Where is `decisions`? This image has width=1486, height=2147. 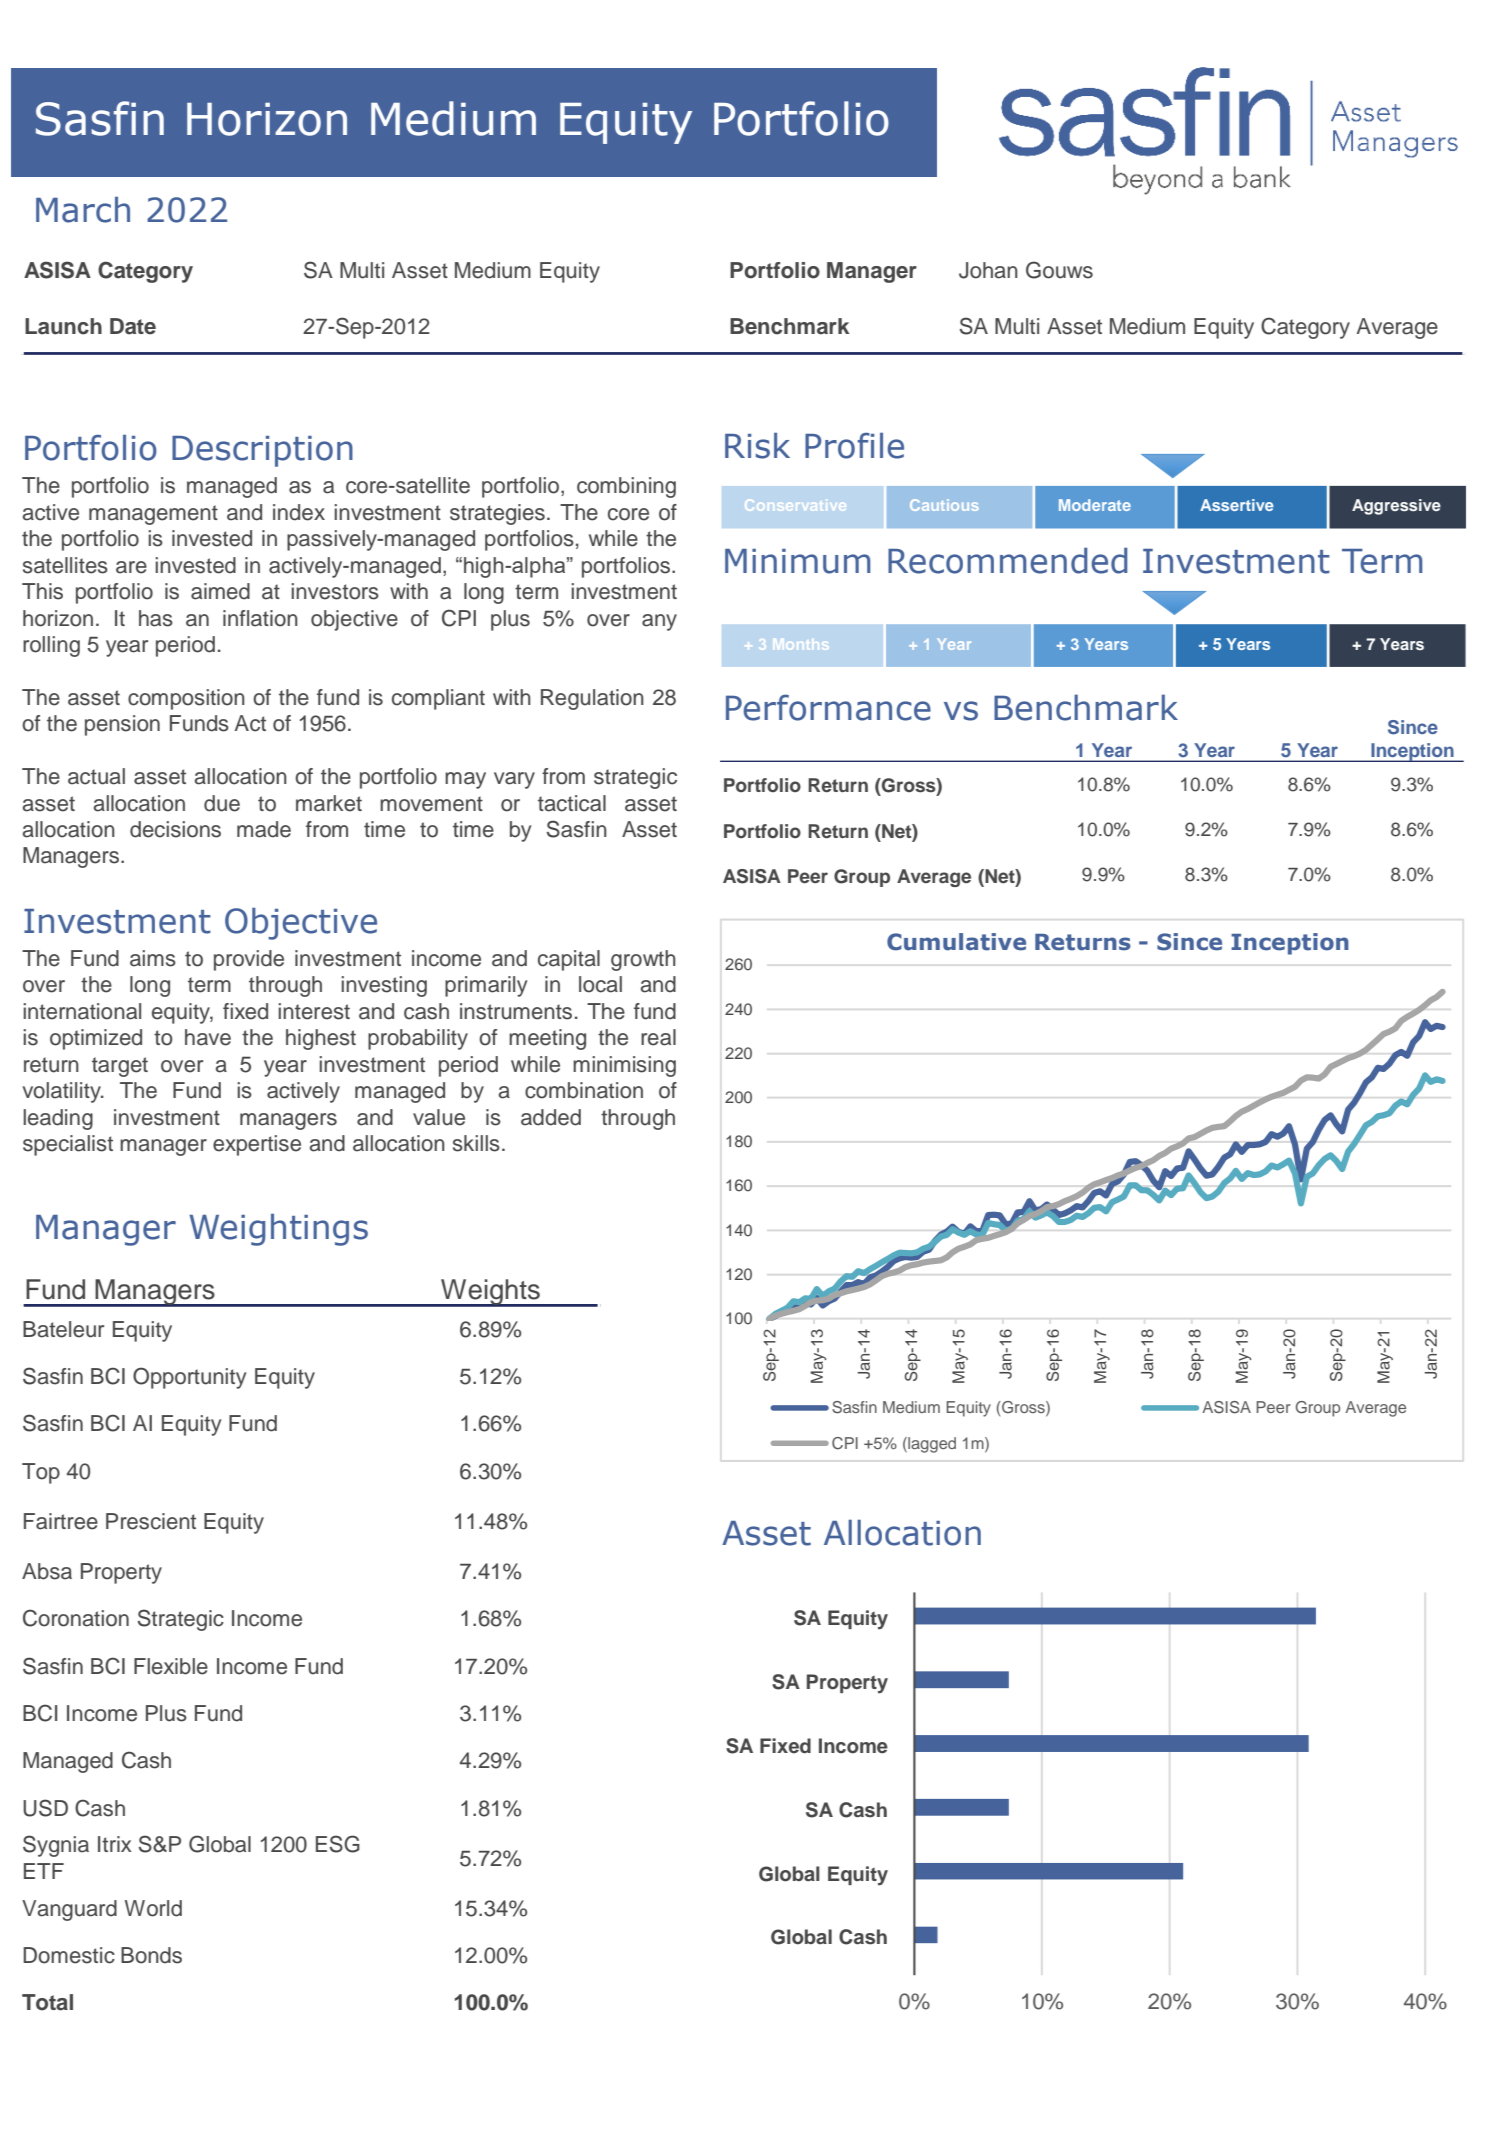
decisions is located at coordinates (175, 829).
